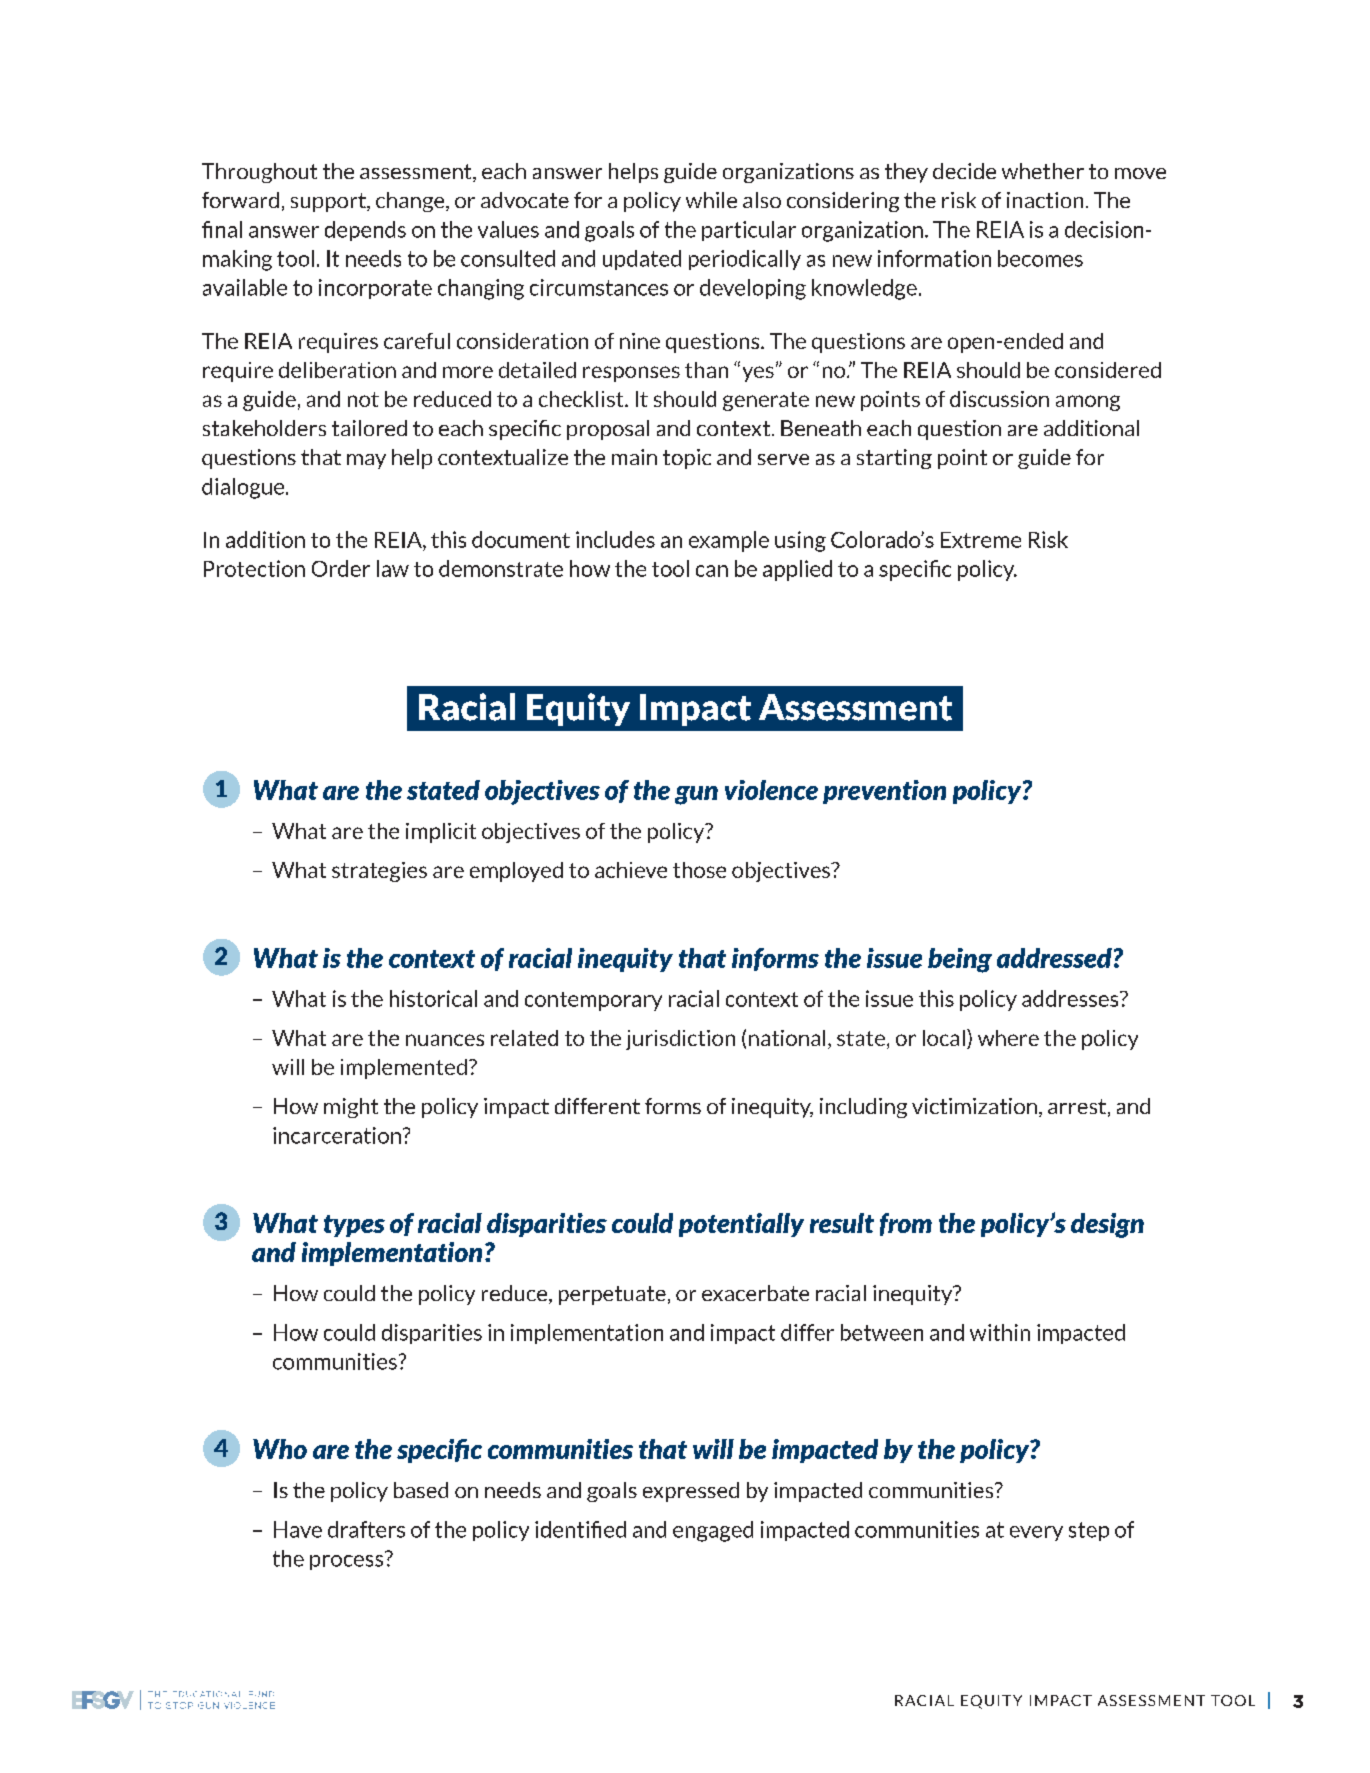 Image resolution: width=1370 pixels, height=1773 pixels. What do you see at coordinates (354, 1226) in the image?
I see `types` at bounding box center [354, 1226].
